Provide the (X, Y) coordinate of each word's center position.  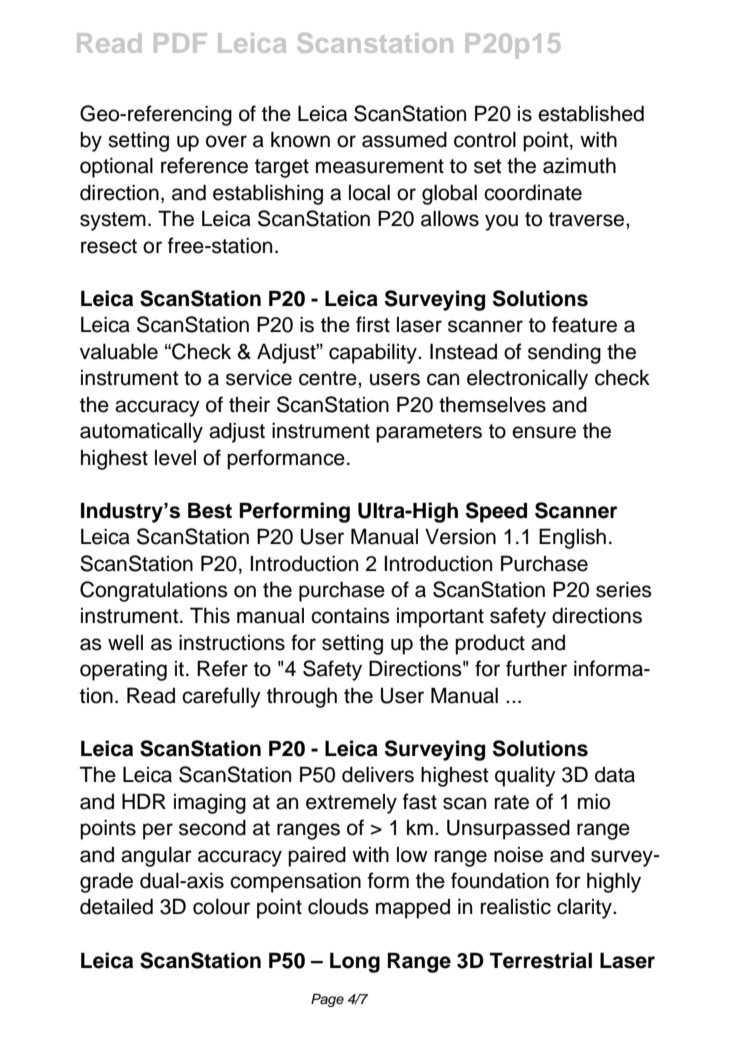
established (591, 113)
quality (525, 776)
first (373, 324)
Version (460, 536)
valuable (119, 351)
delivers (378, 774)
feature (584, 324)
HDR (144, 801)
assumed (404, 139)
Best (210, 510)
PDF (180, 43)
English (572, 538)
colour (221, 906)
